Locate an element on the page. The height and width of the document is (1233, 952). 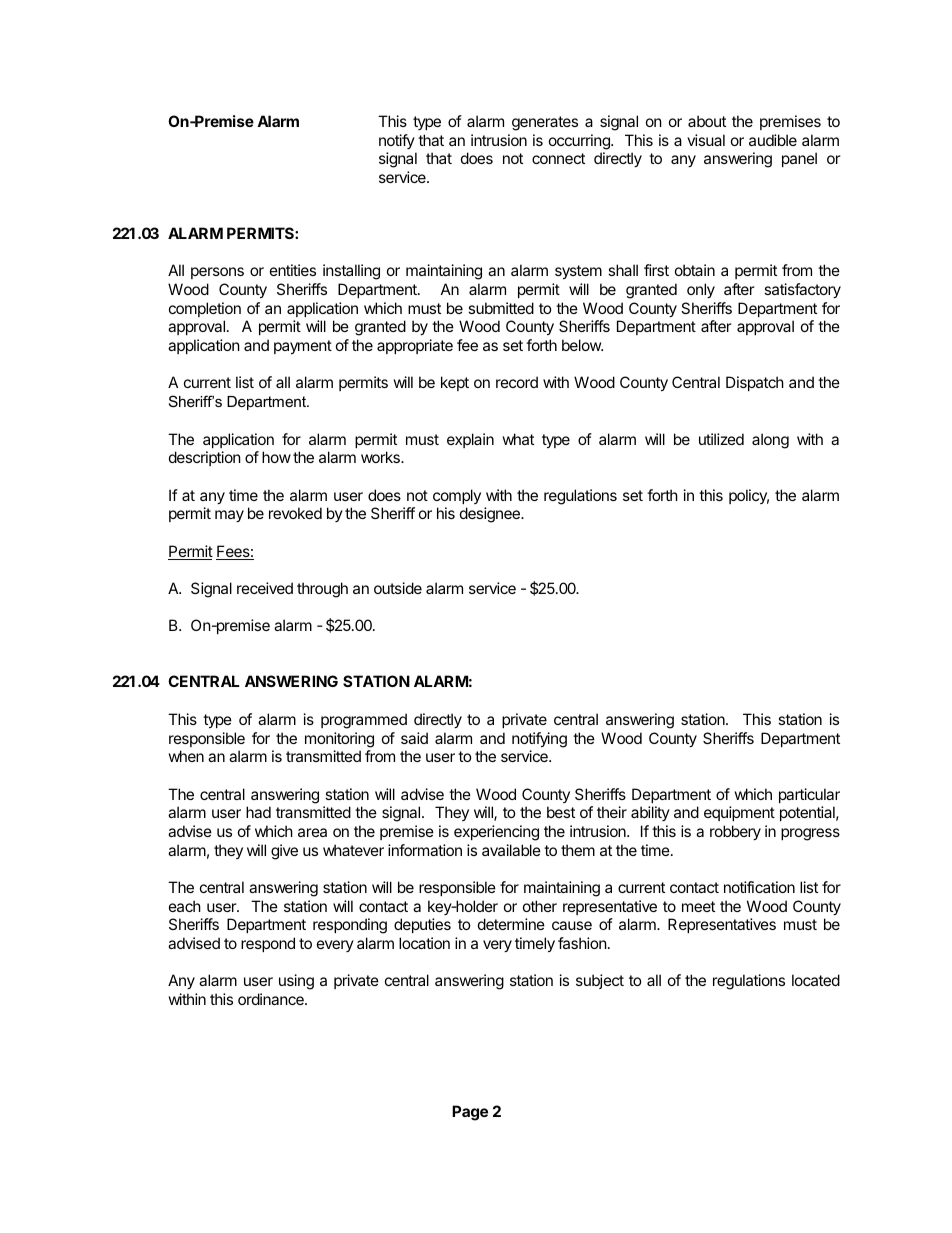
outside is located at coordinates (398, 588).
